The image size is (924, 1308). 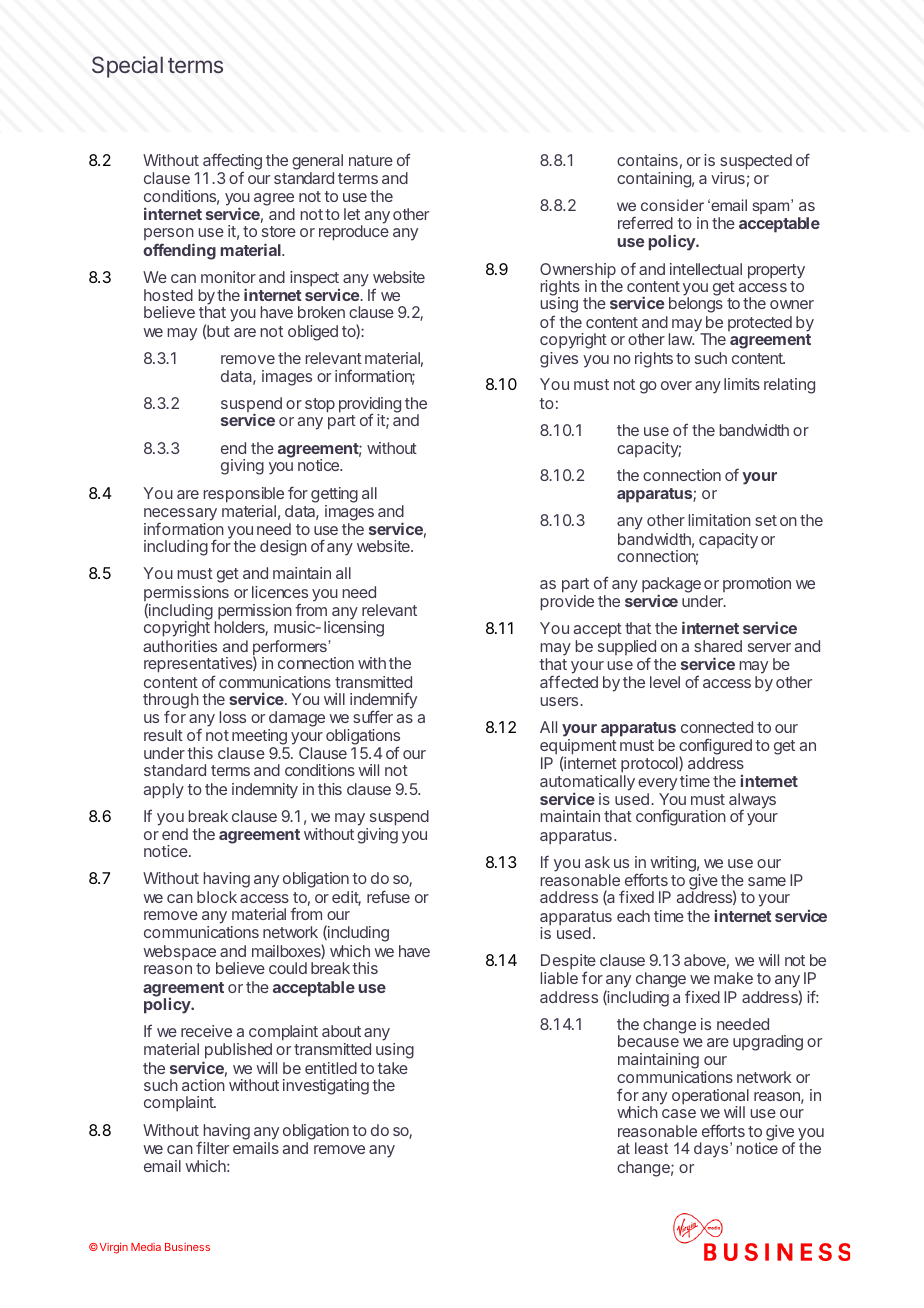 What do you see at coordinates (718, 646) in the image?
I see `shared` at bounding box center [718, 646].
